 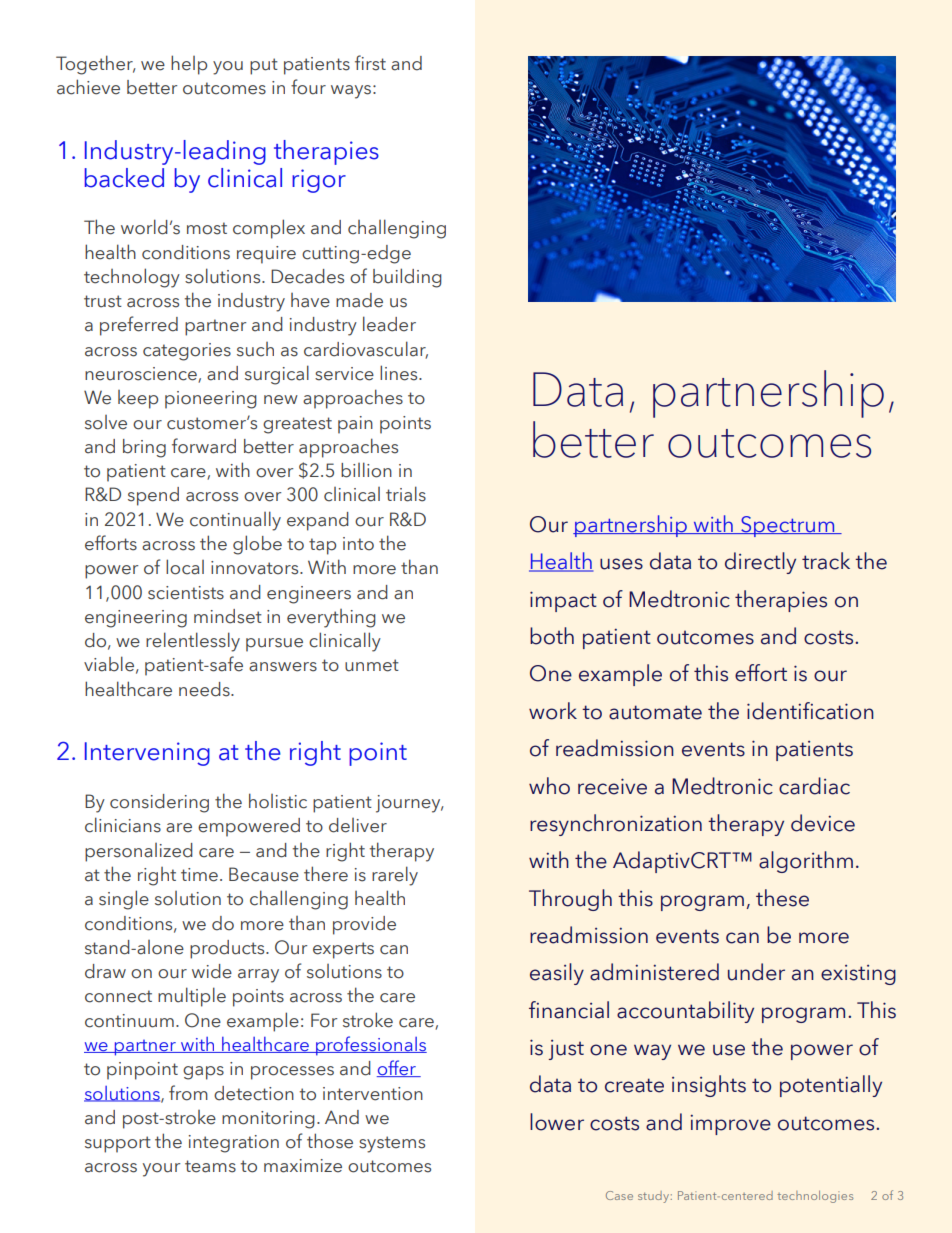 I want to click on rarely, so click(x=395, y=876).
